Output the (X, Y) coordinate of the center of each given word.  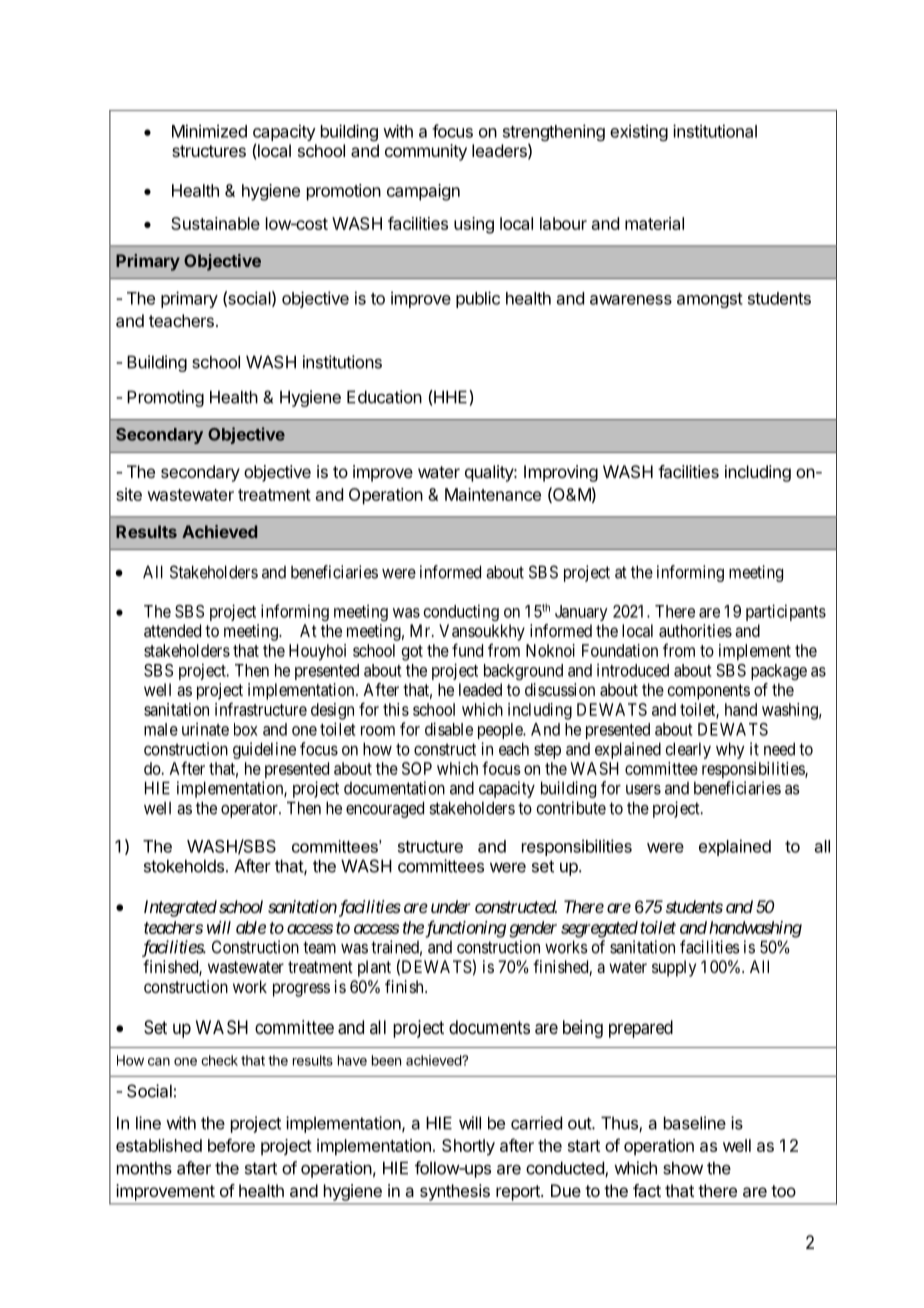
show (683, 1168)
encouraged (385, 809)
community (426, 152)
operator (250, 810)
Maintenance (493, 494)
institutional (715, 131)
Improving (561, 473)
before (231, 1145)
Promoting (165, 398)
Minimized (209, 131)
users (643, 789)
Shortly (468, 1147)
